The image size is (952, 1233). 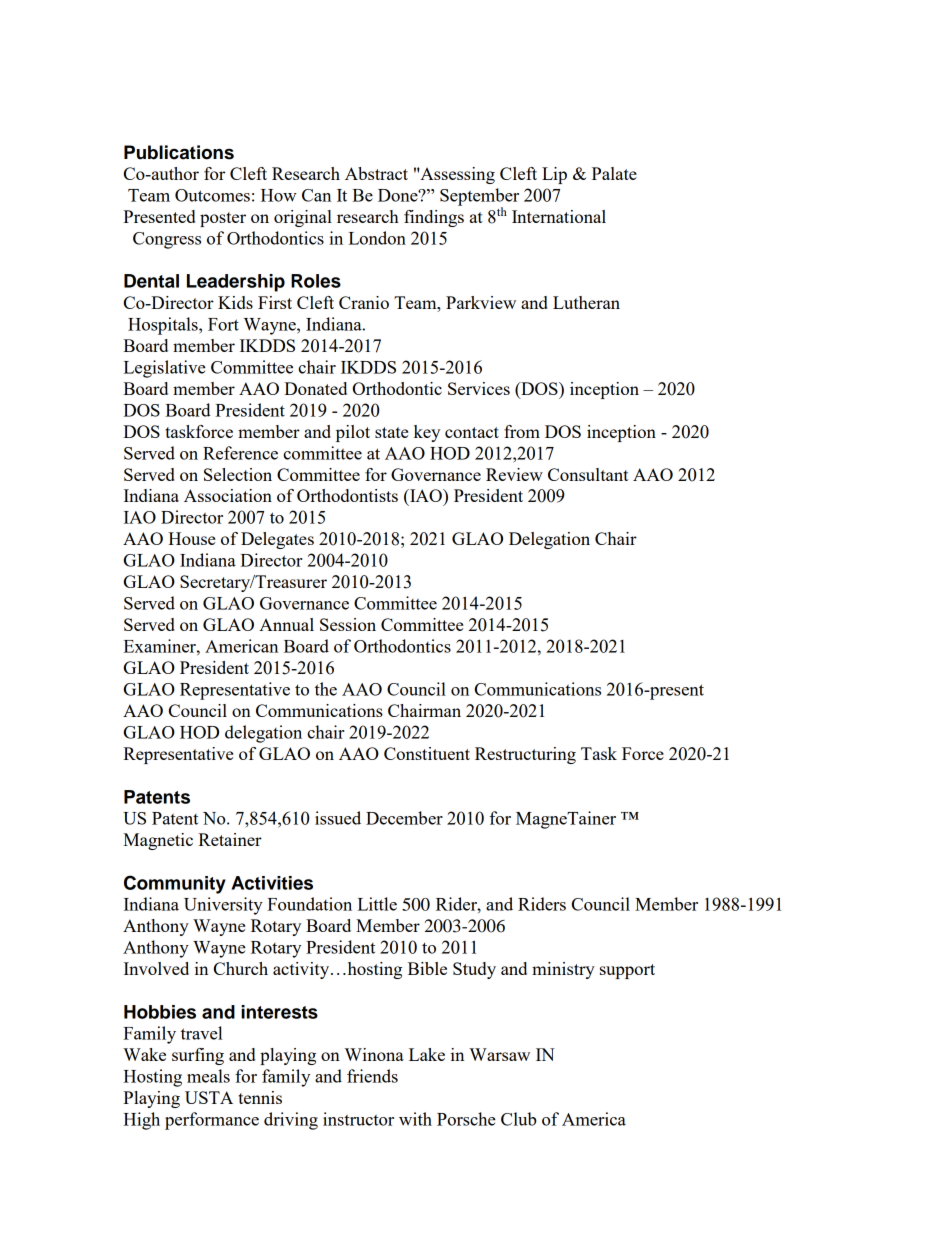 I want to click on friends, so click(x=372, y=1076).
